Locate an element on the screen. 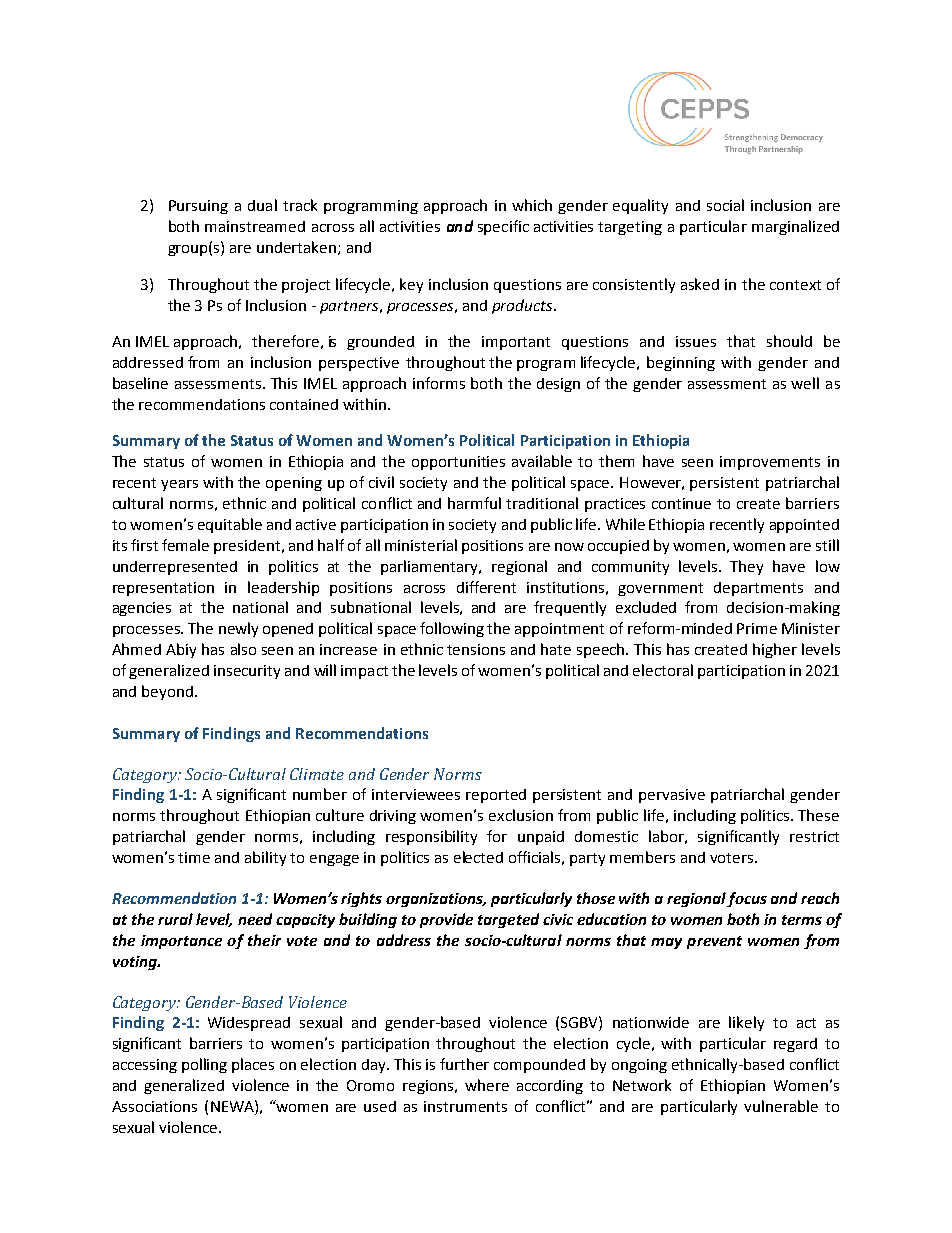  also is located at coordinates (243, 649).
